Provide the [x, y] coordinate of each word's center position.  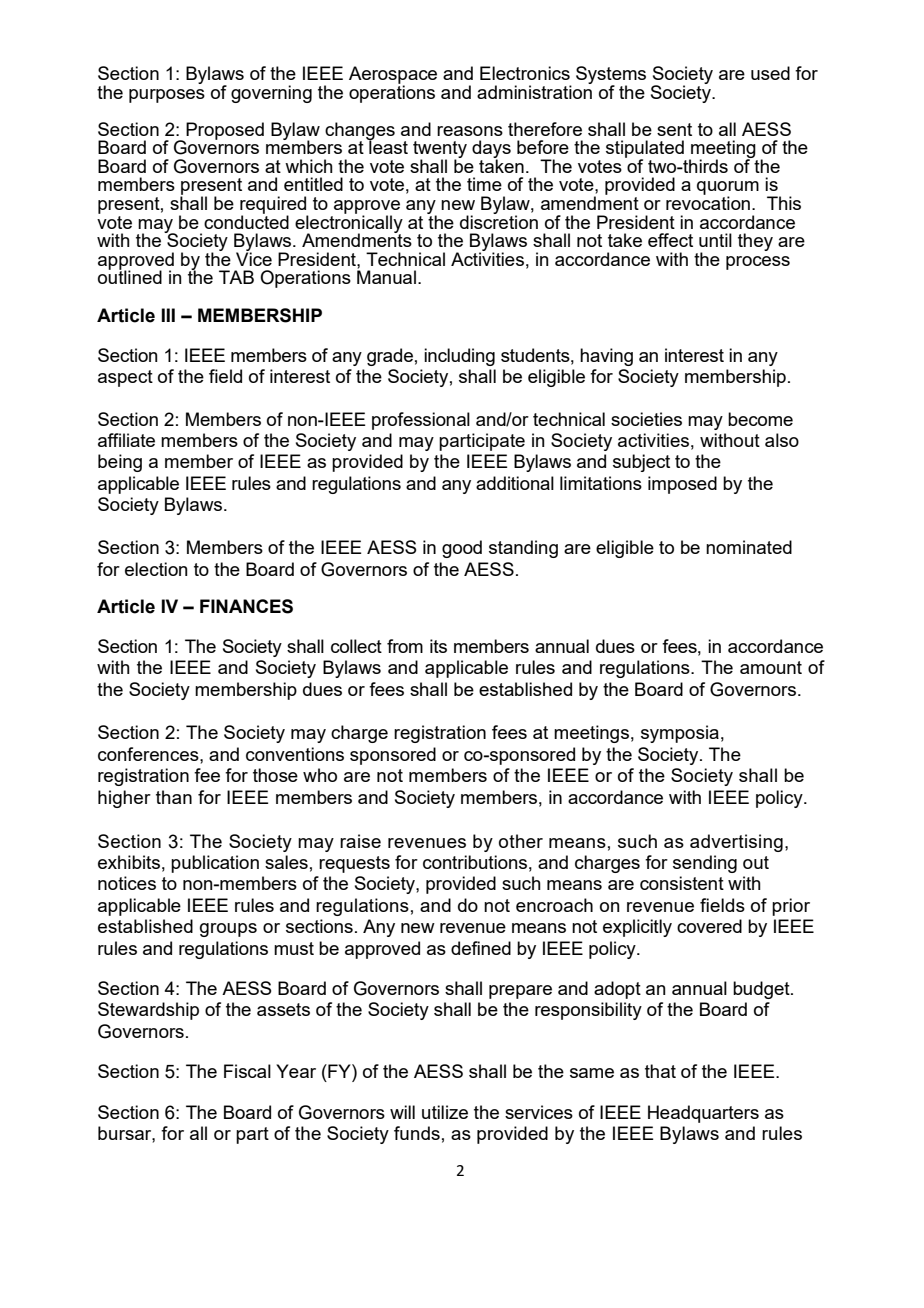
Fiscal [247, 1071]
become [760, 419]
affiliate [126, 440]
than [174, 797]
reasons [470, 131]
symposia [680, 734]
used [770, 73]
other [521, 841]
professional [421, 421]
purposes [167, 96]
